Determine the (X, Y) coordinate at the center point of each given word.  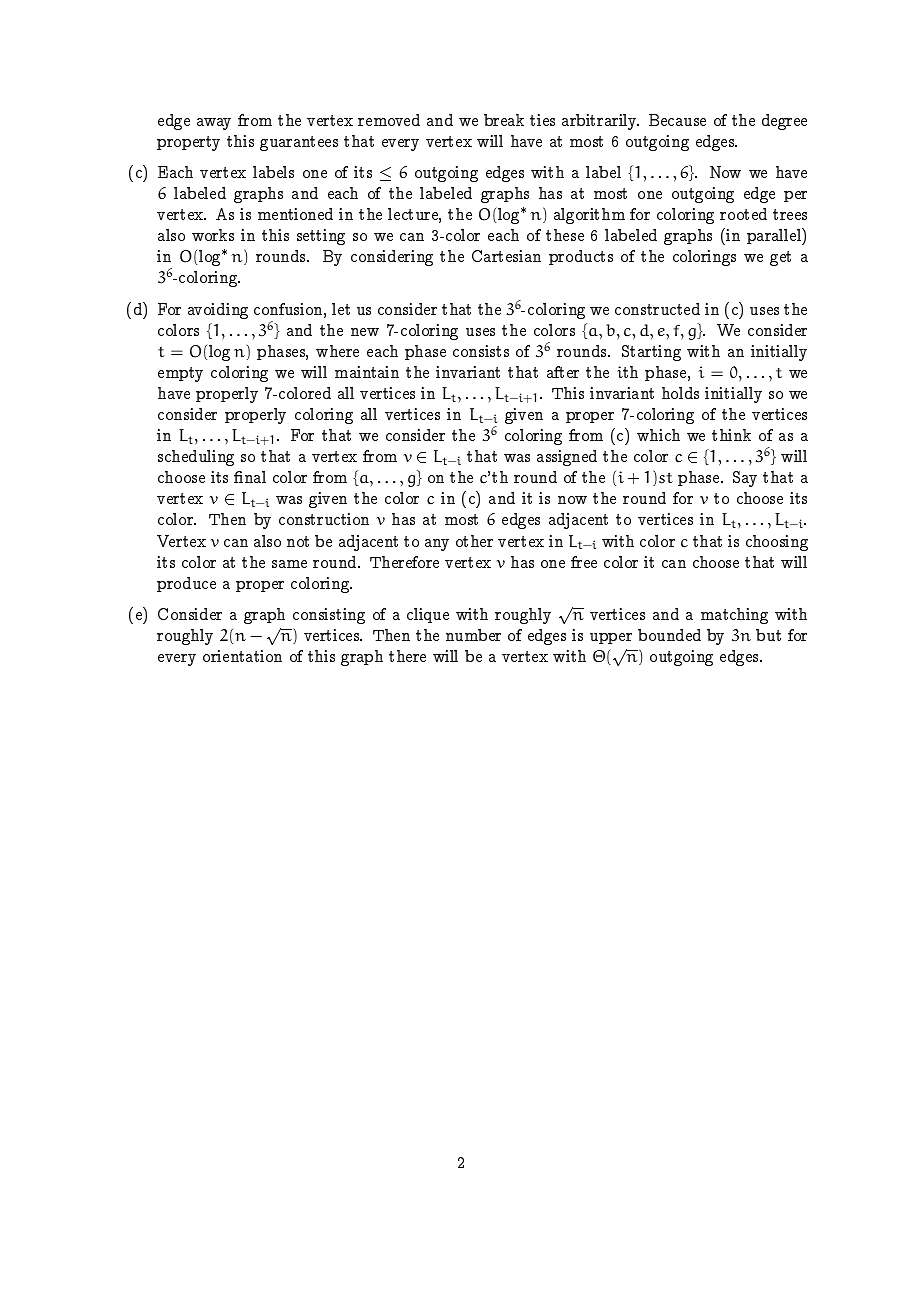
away (214, 124)
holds (680, 393)
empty (180, 374)
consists (481, 351)
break (504, 120)
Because (677, 120)
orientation (242, 656)
